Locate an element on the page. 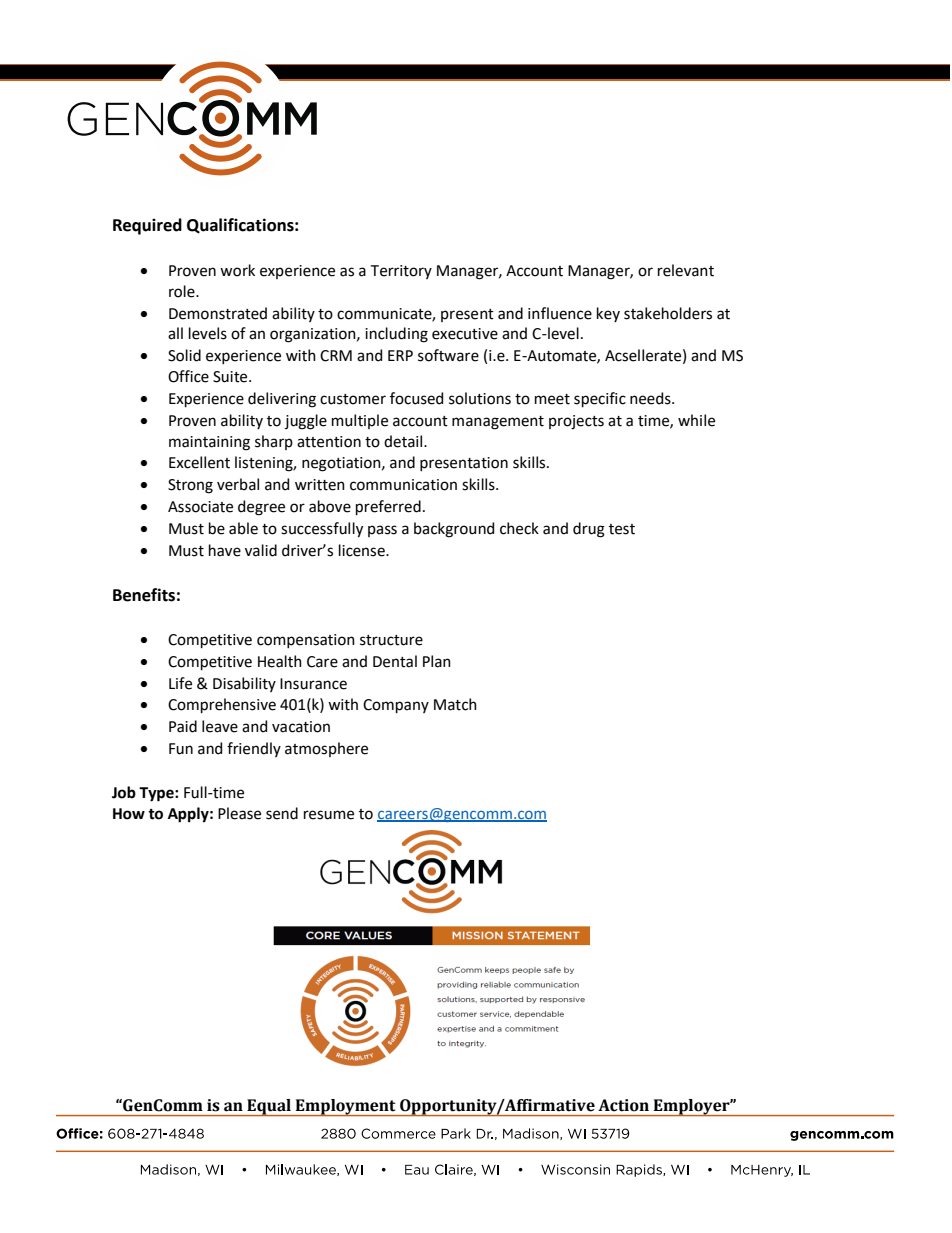 The height and width of the document is (1233, 952). Dental is located at coordinates (395, 661).
